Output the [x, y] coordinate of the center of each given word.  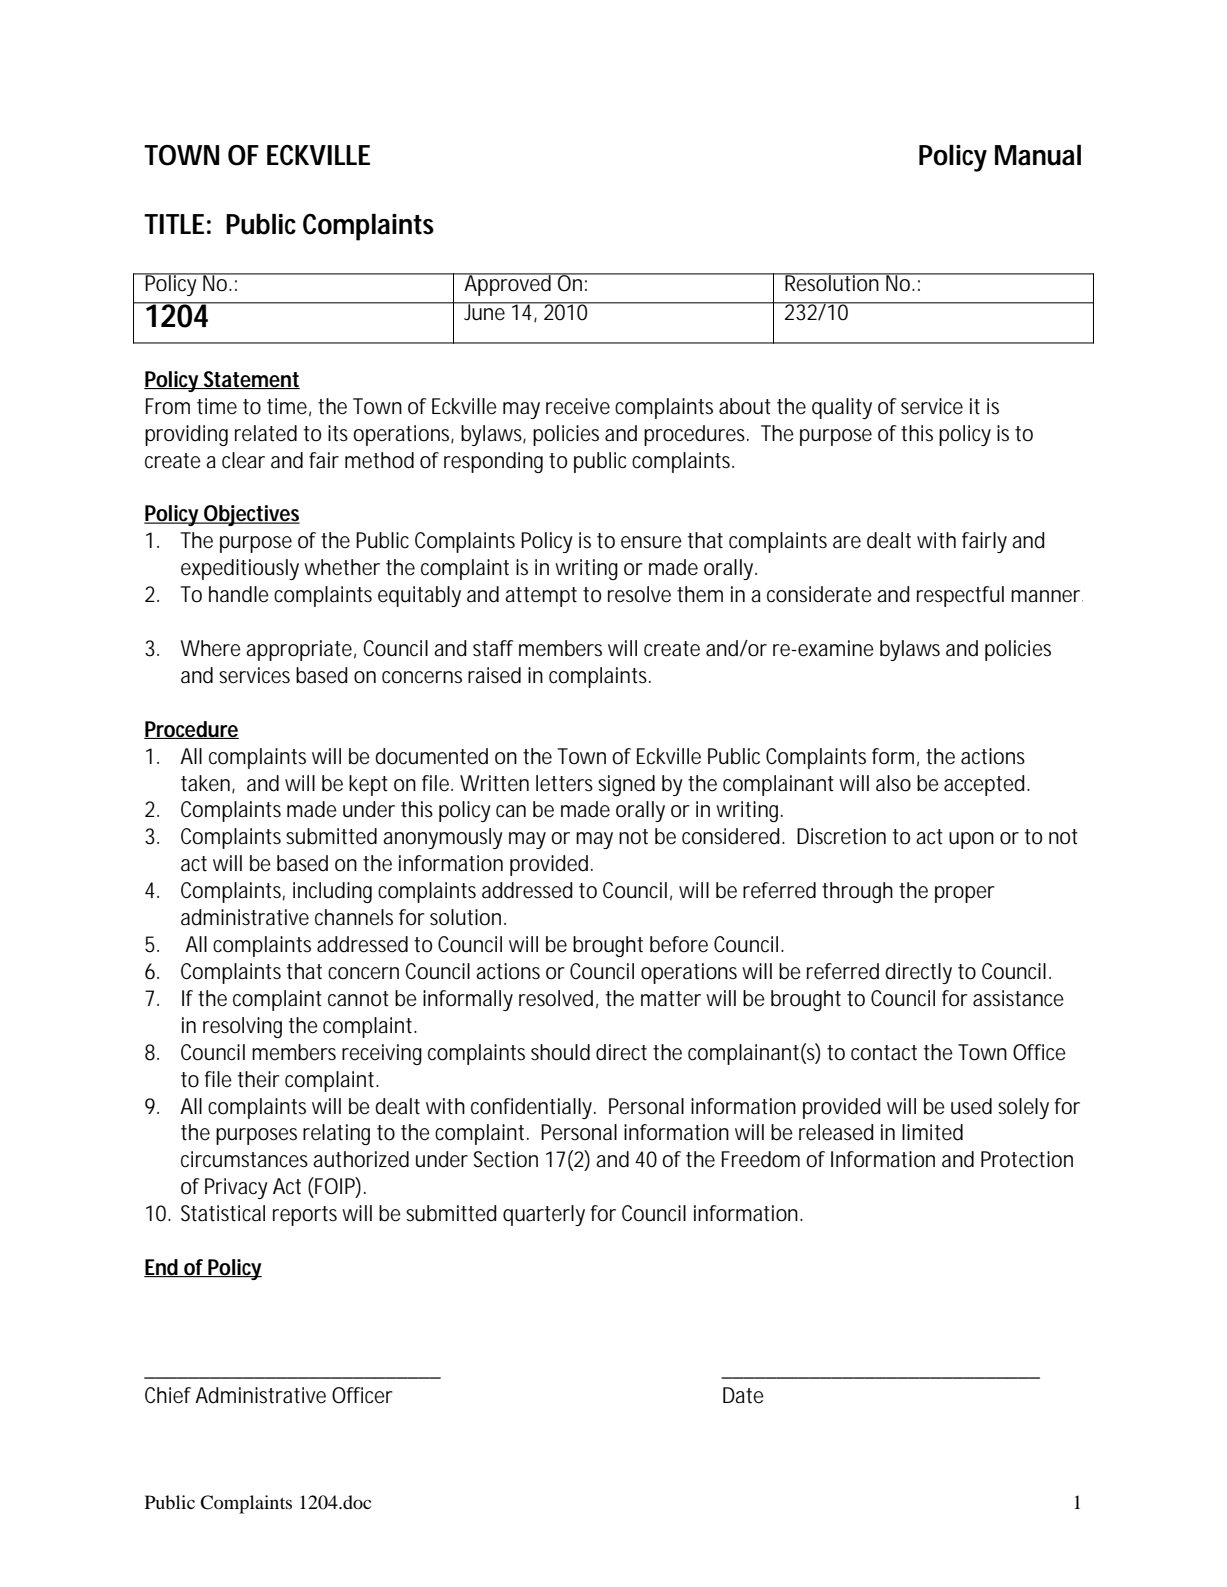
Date [743, 1395]
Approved [508, 284]
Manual [1038, 155]
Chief [168, 1395]
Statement [251, 380]
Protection [1027, 1159]
